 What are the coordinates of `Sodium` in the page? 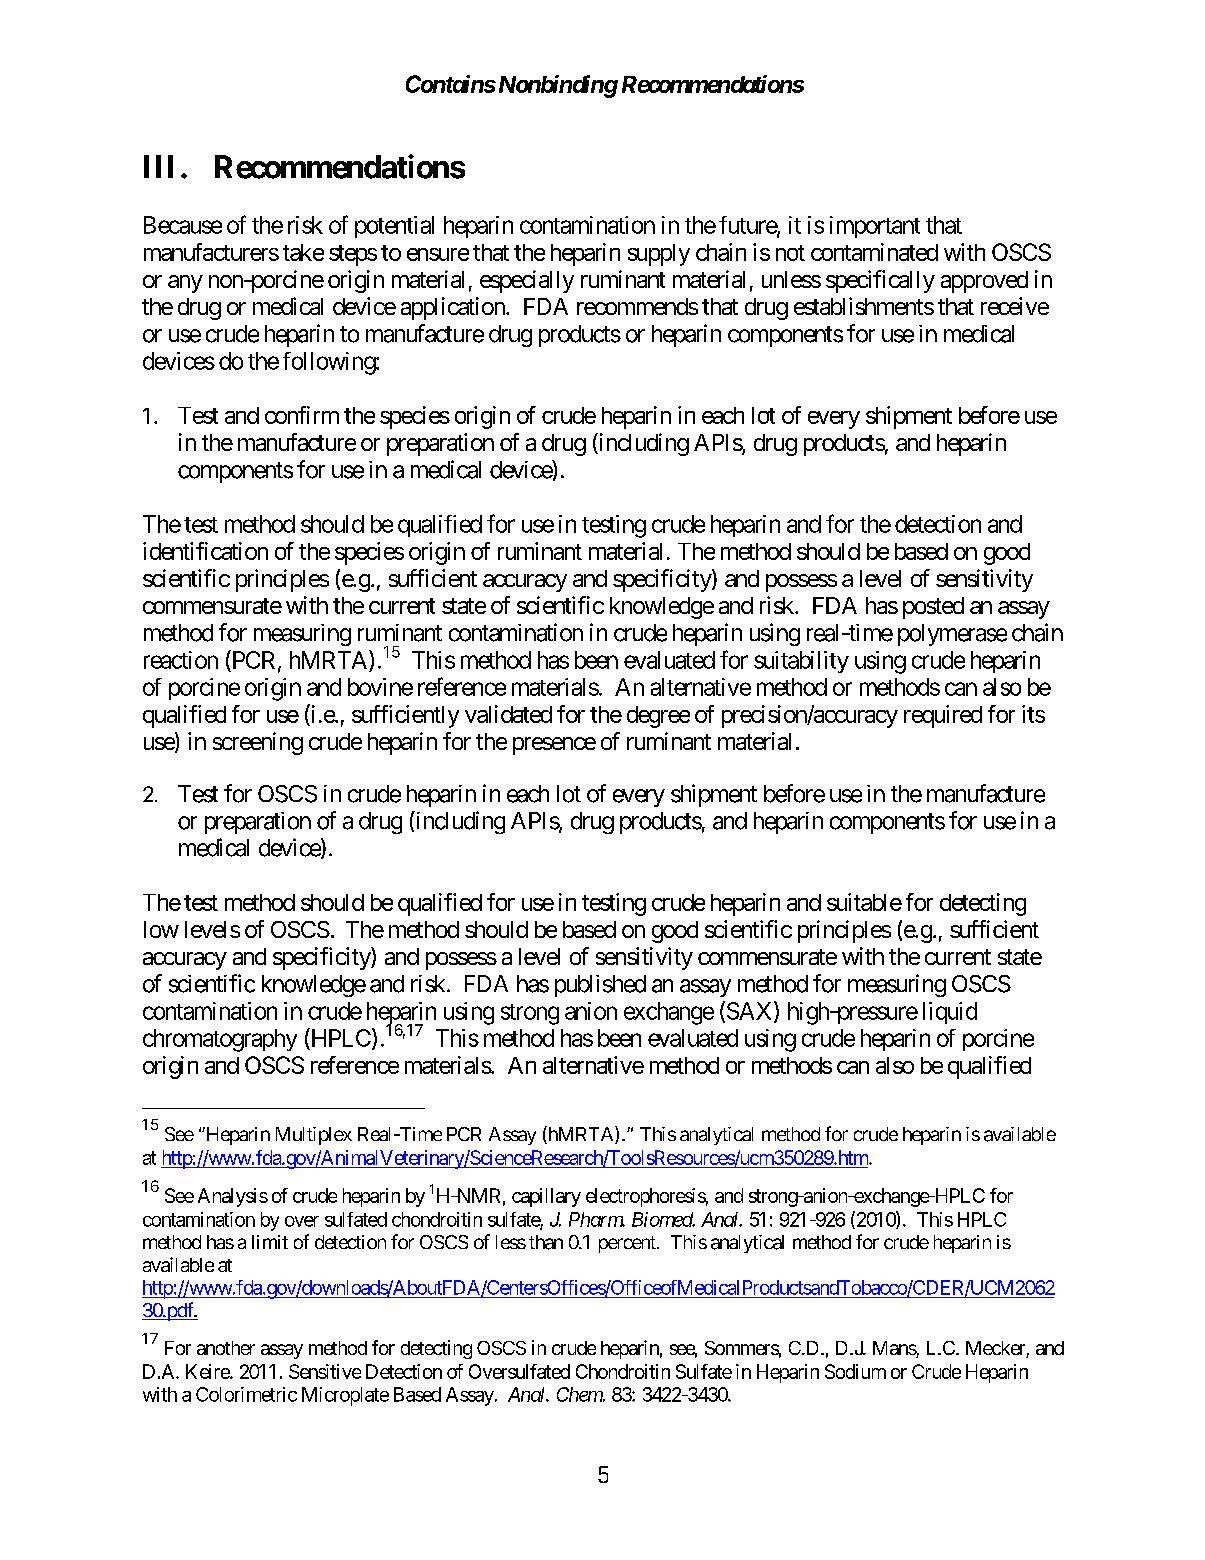 It's located at (855, 1371).
